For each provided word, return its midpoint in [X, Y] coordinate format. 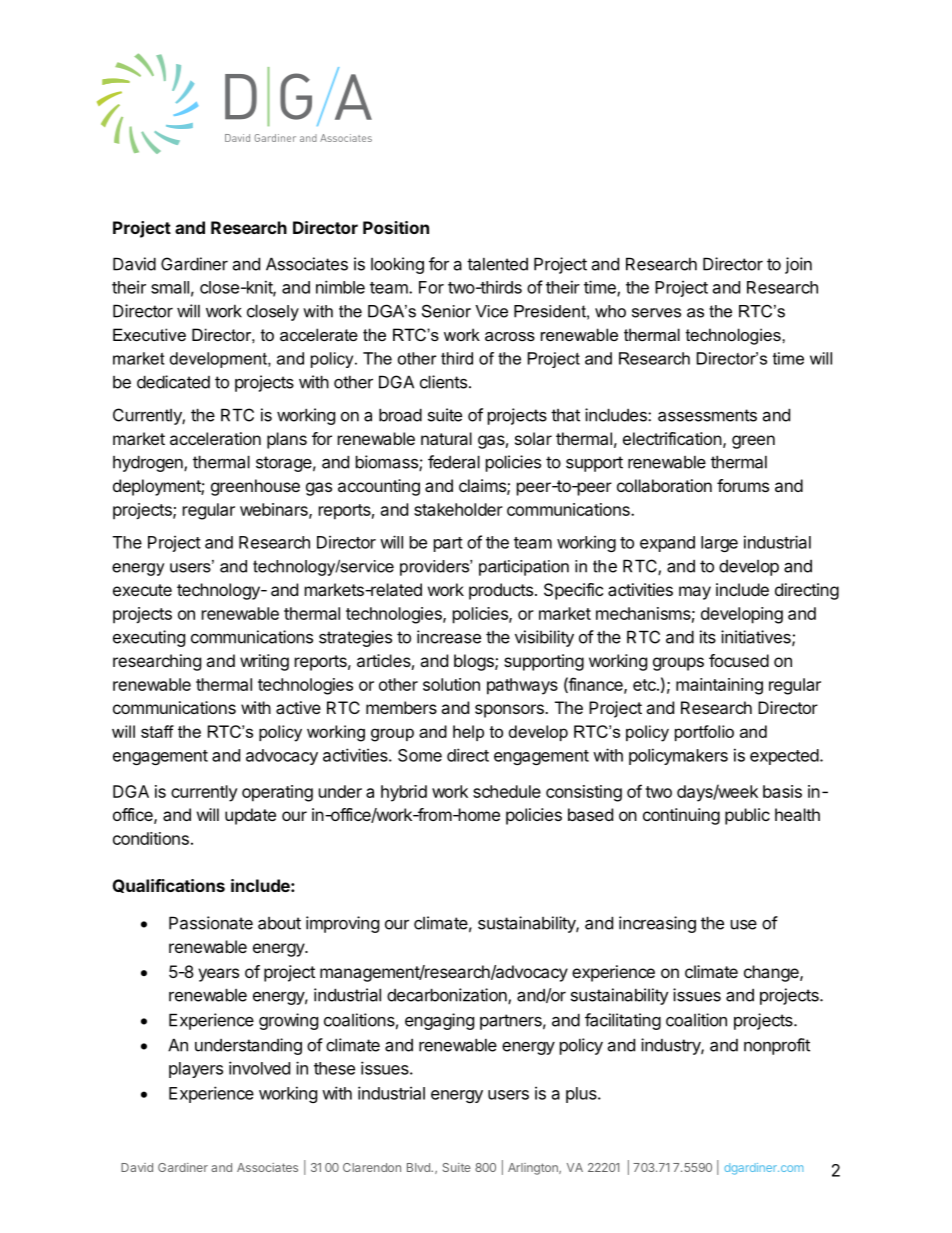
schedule [507, 791]
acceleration [215, 438]
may [695, 593]
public [747, 816]
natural [446, 438]
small [170, 287]
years [218, 975]
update [250, 816]
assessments [707, 415]
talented [497, 264]
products [501, 591]
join [798, 265]
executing [149, 638]
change [772, 973]
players [196, 1070]
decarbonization [448, 996]
